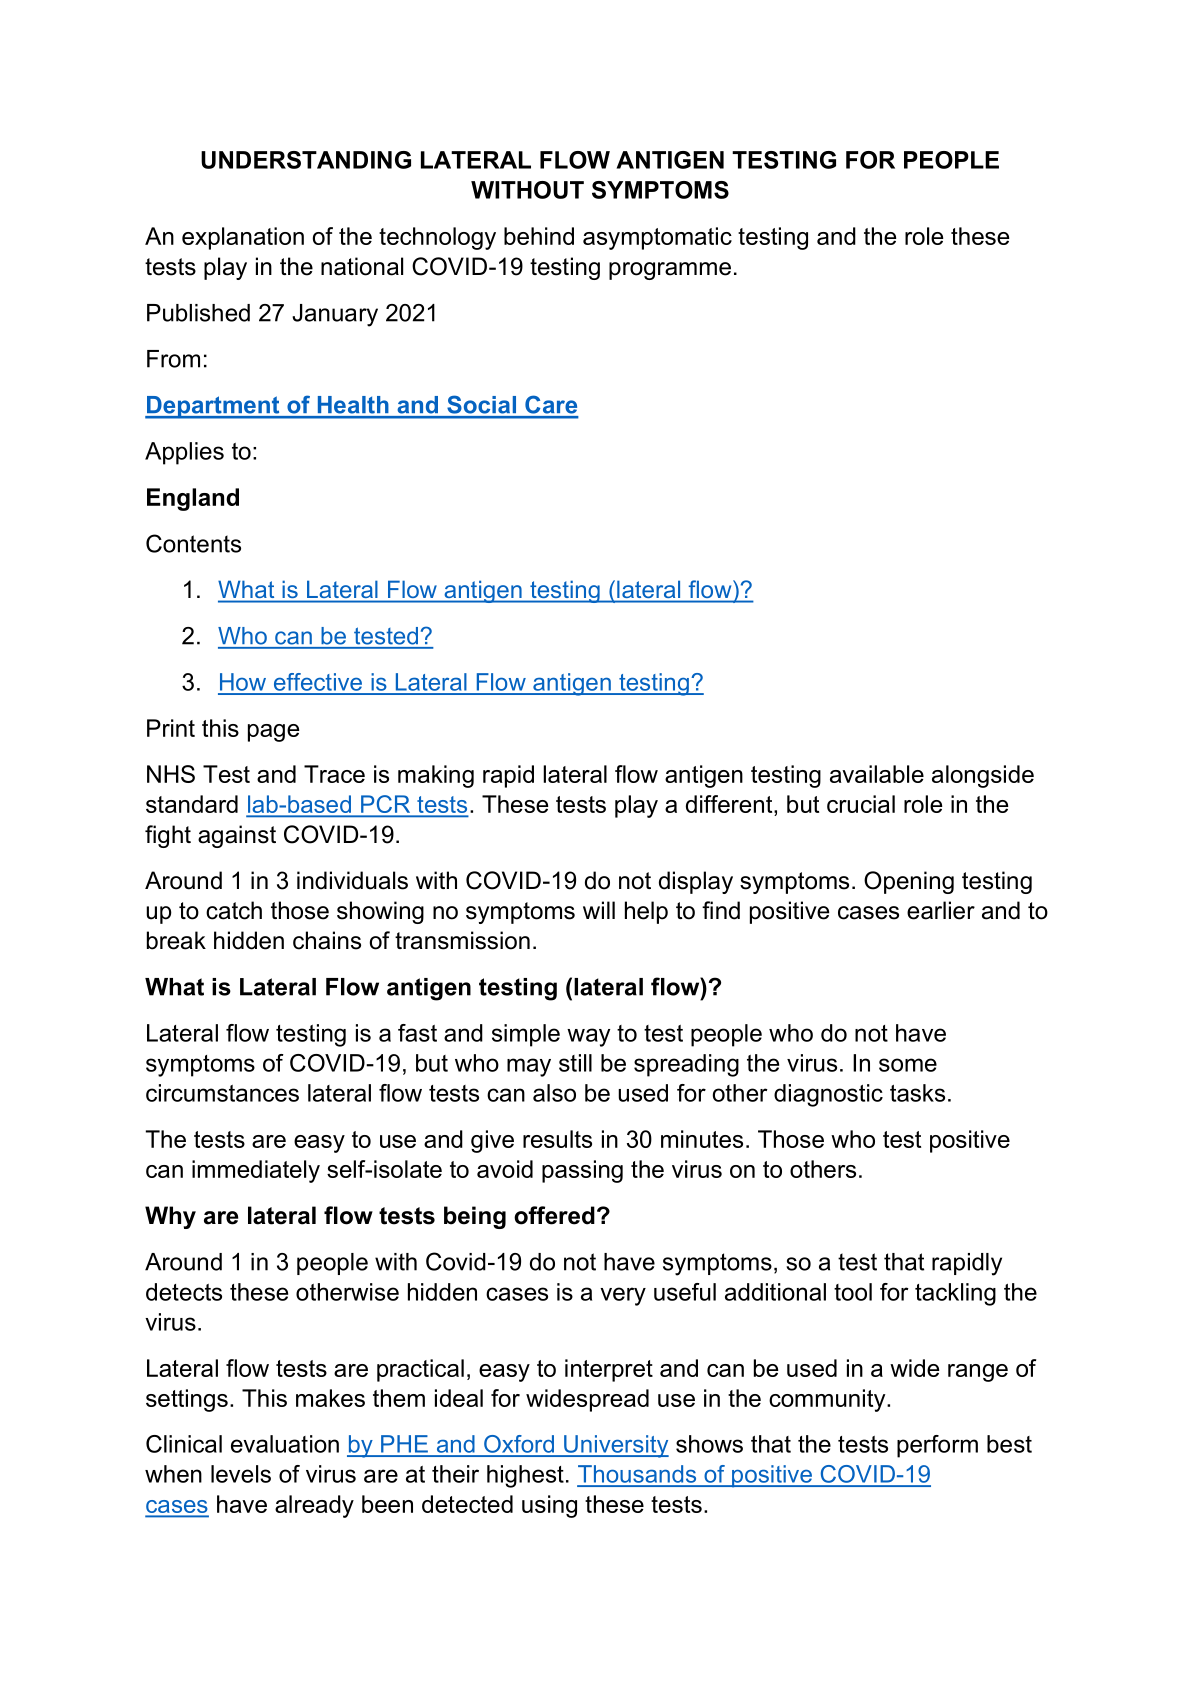  What do you see at coordinates (861, 804) in the screenshot?
I see `crucial` at bounding box center [861, 804].
